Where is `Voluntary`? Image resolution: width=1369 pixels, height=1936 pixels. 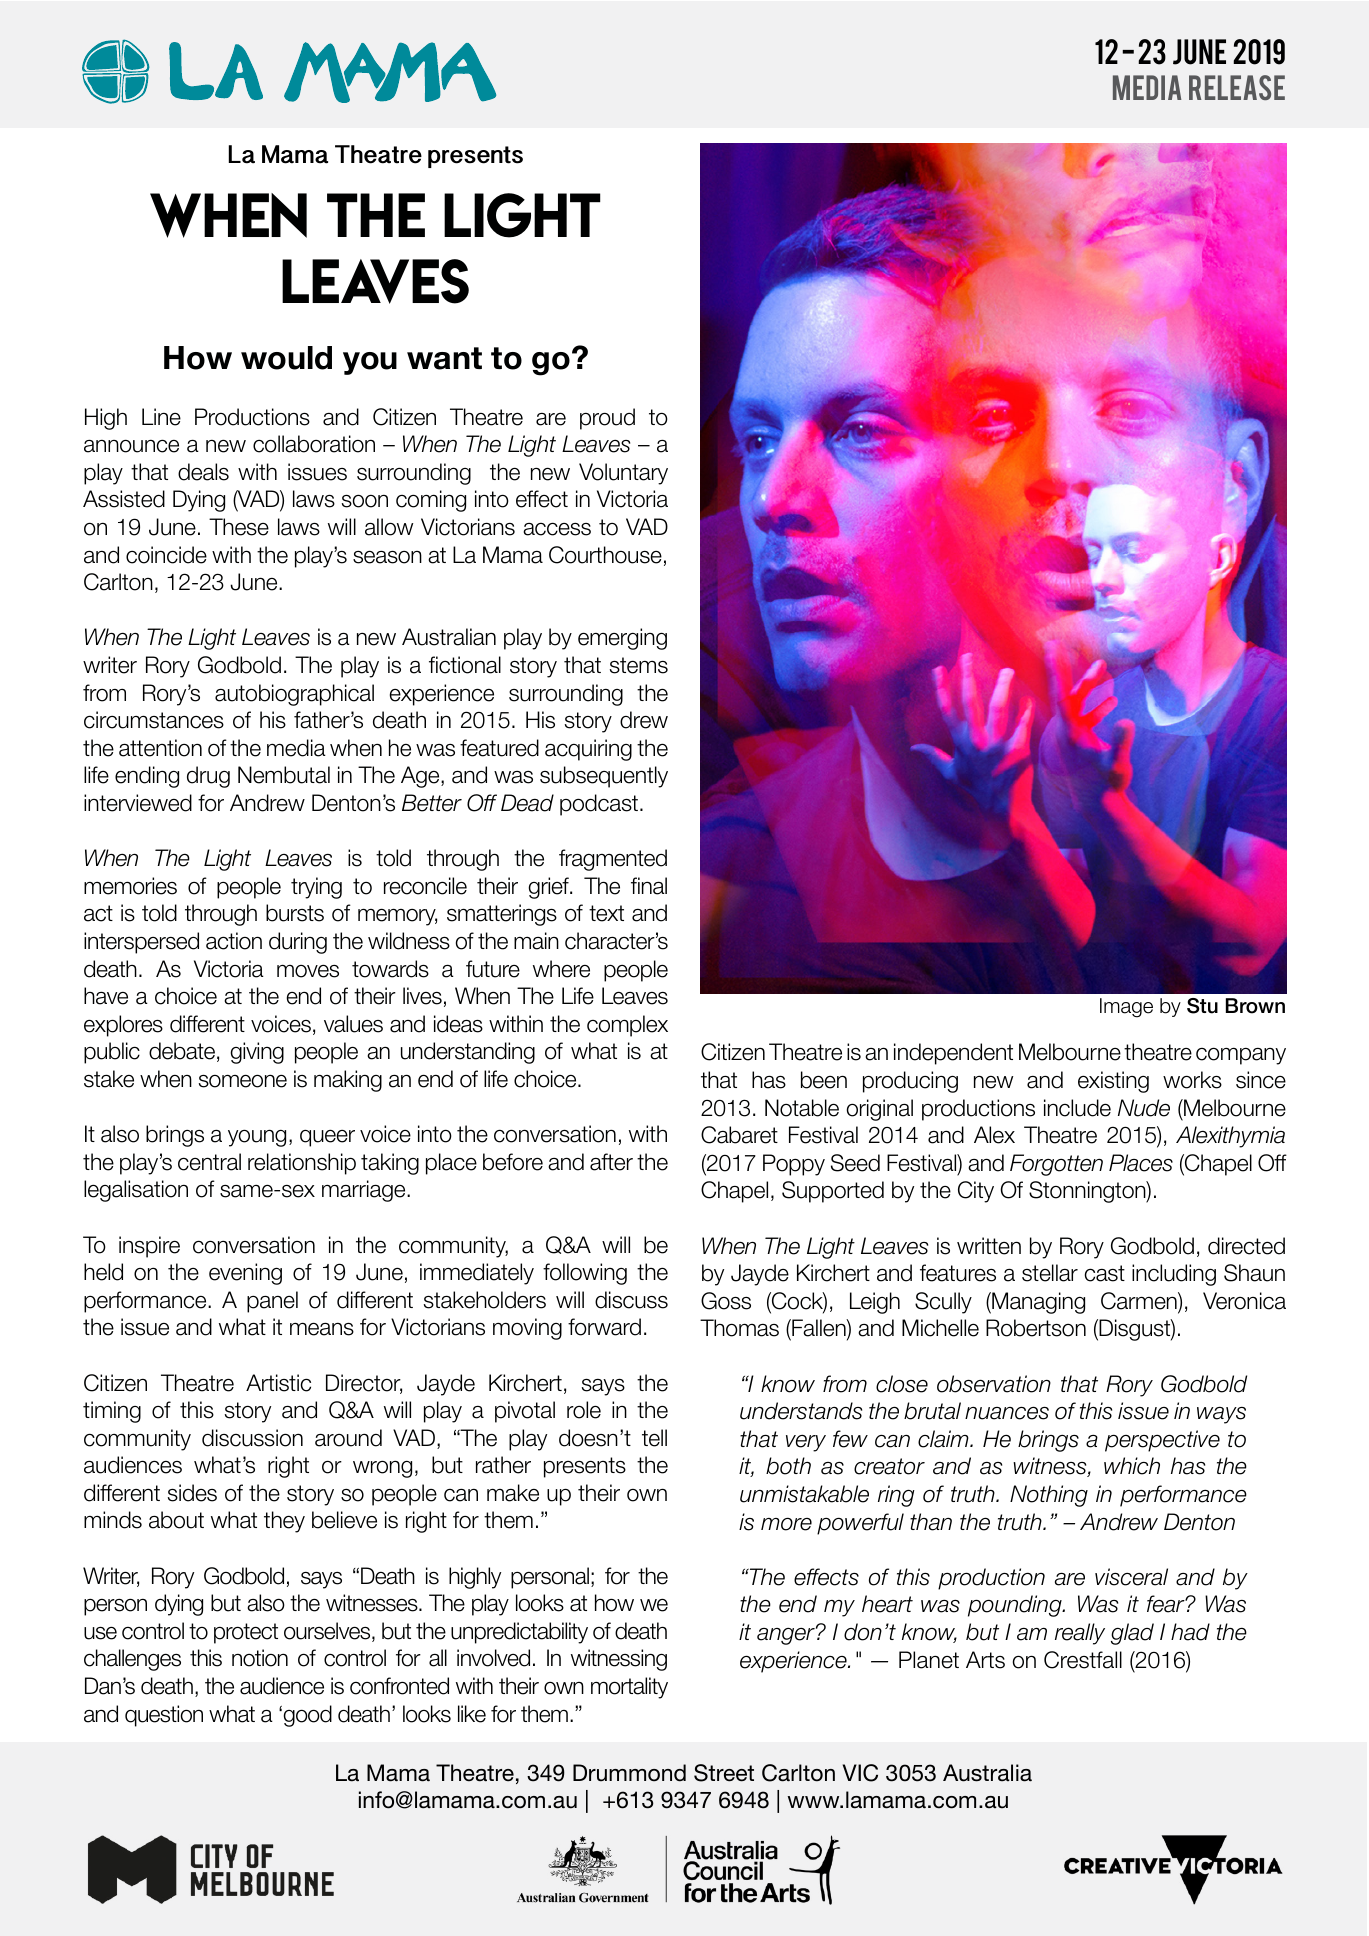 Voluntary is located at coordinates (623, 474).
